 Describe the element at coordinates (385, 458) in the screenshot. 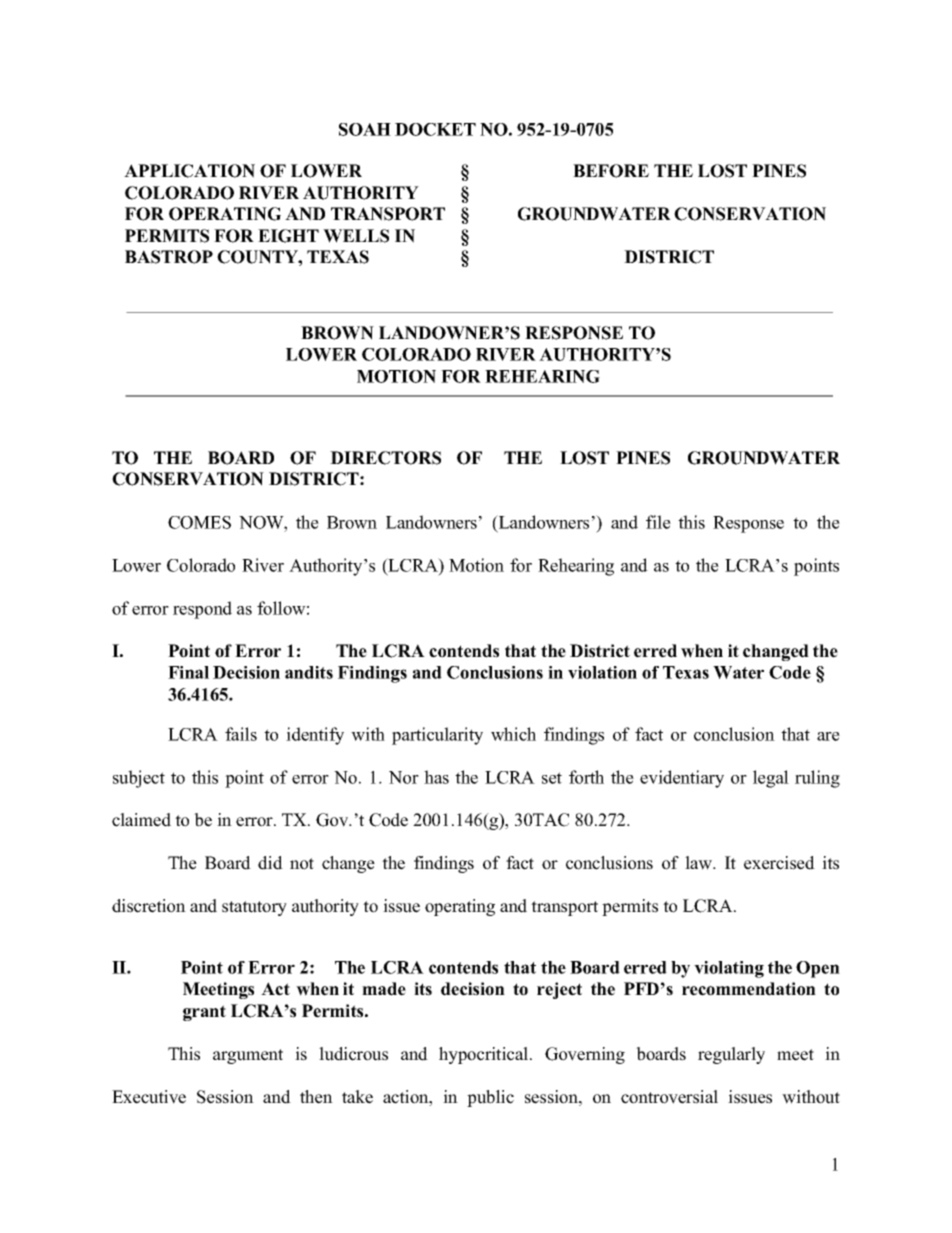

I see `DIRECTORS` at that location.
